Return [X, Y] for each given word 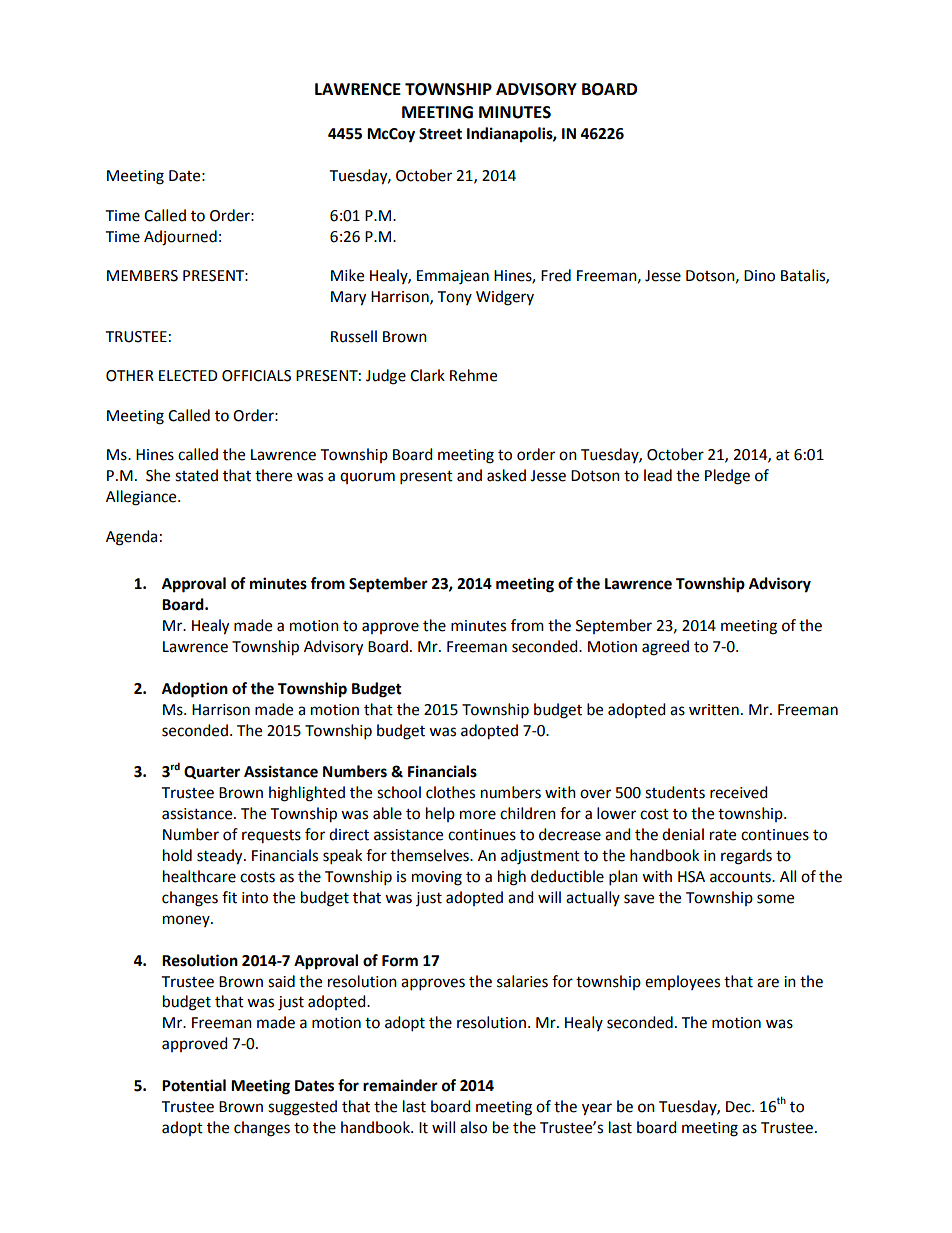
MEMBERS [142, 276]
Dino [759, 276]
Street [440, 134]
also [473, 1127]
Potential [194, 1085]
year [597, 1109]
